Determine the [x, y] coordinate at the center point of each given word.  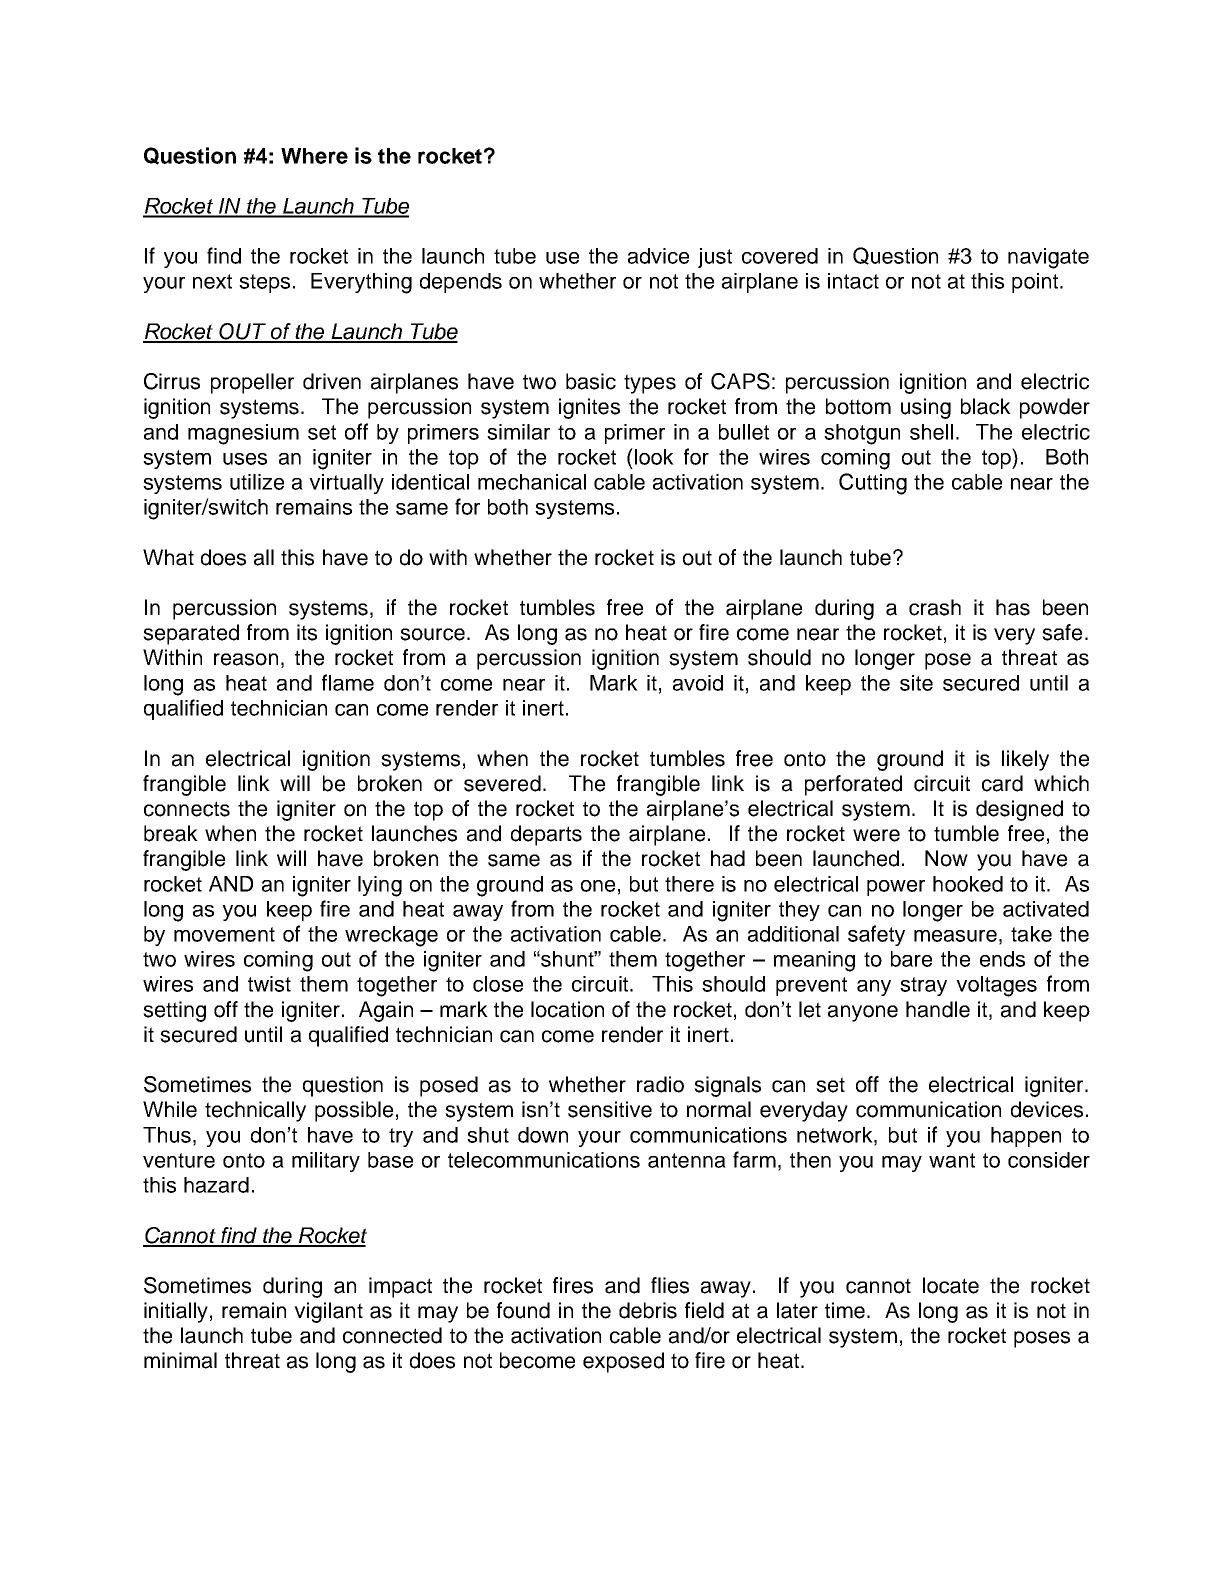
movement [224, 934]
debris [648, 1310]
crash [935, 607]
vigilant [328, 1312]
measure [955, 936]
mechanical [532, 482]
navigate [1048, 258]
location [567, 1009]
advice [658, 256]
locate [951, 1285]
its [307, 632]
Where [314, 156]
